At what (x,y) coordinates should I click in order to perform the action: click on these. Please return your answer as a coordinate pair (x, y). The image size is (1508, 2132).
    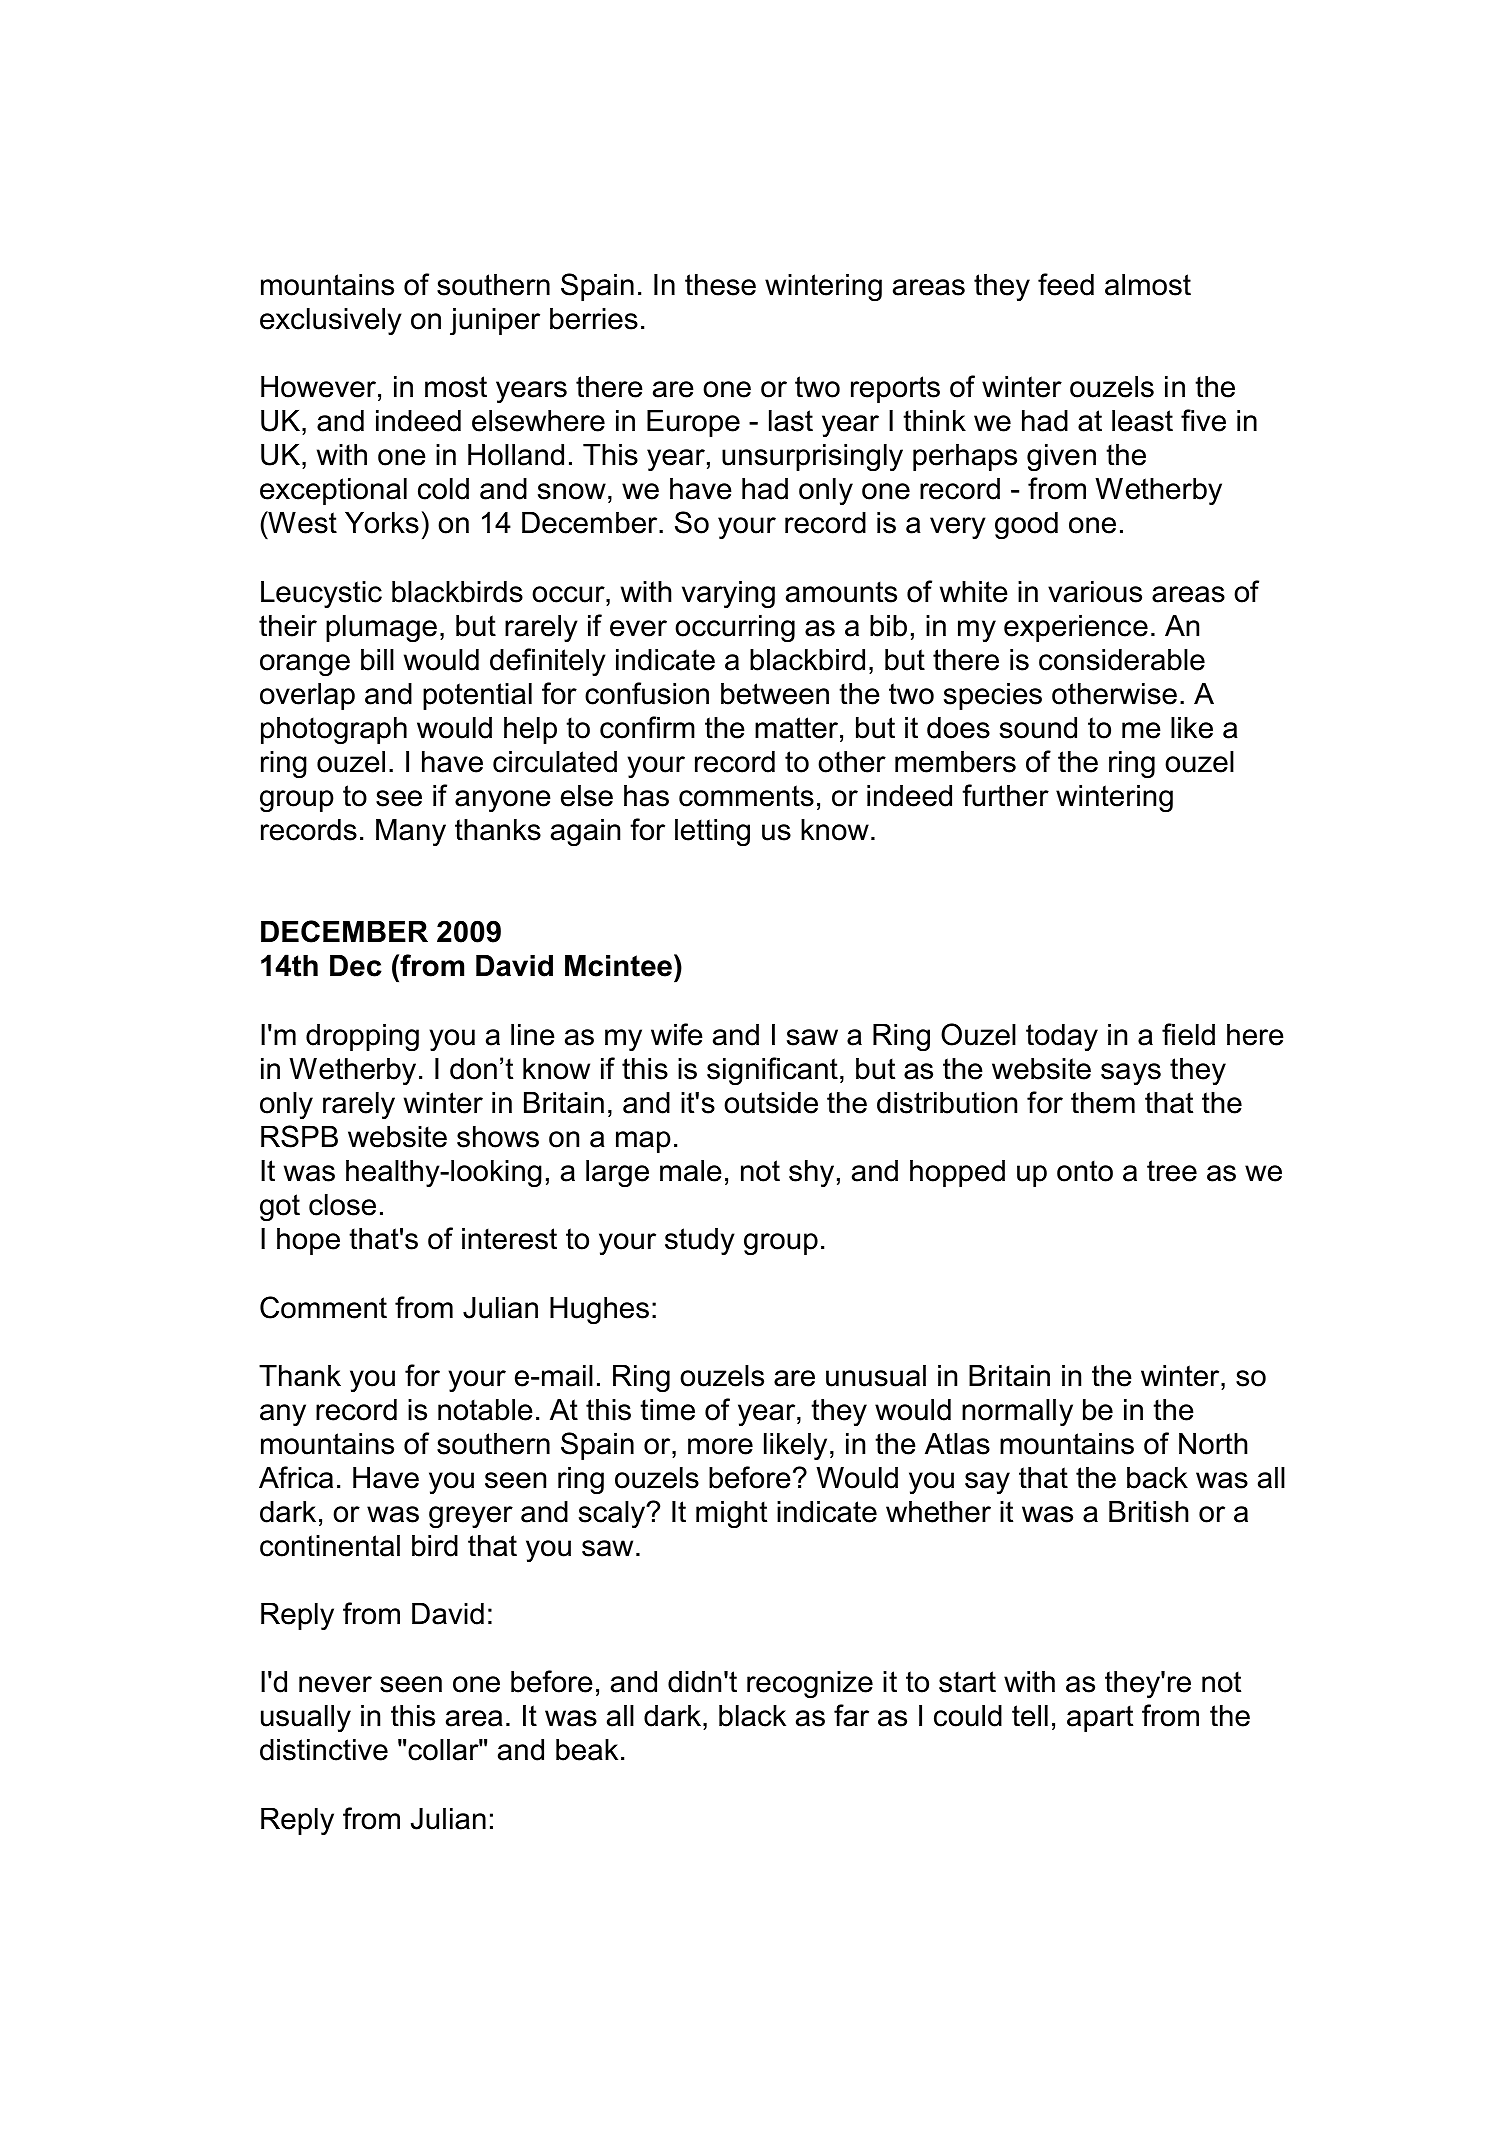
    Looking at the image, I should click on (720, 285).
